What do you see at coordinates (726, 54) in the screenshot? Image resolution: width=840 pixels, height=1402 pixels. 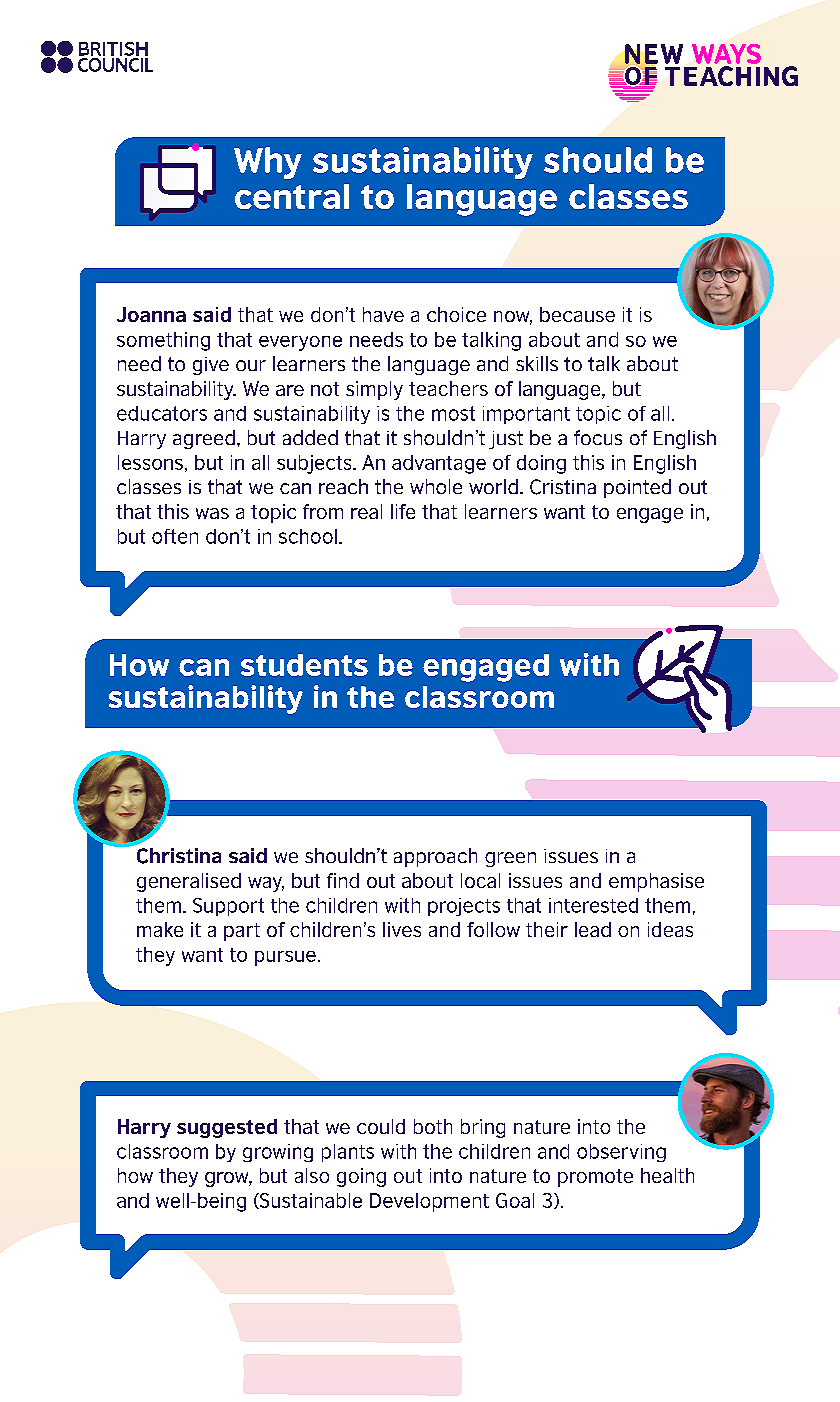 I see `WAYS` at bounding box center [726, 54].
